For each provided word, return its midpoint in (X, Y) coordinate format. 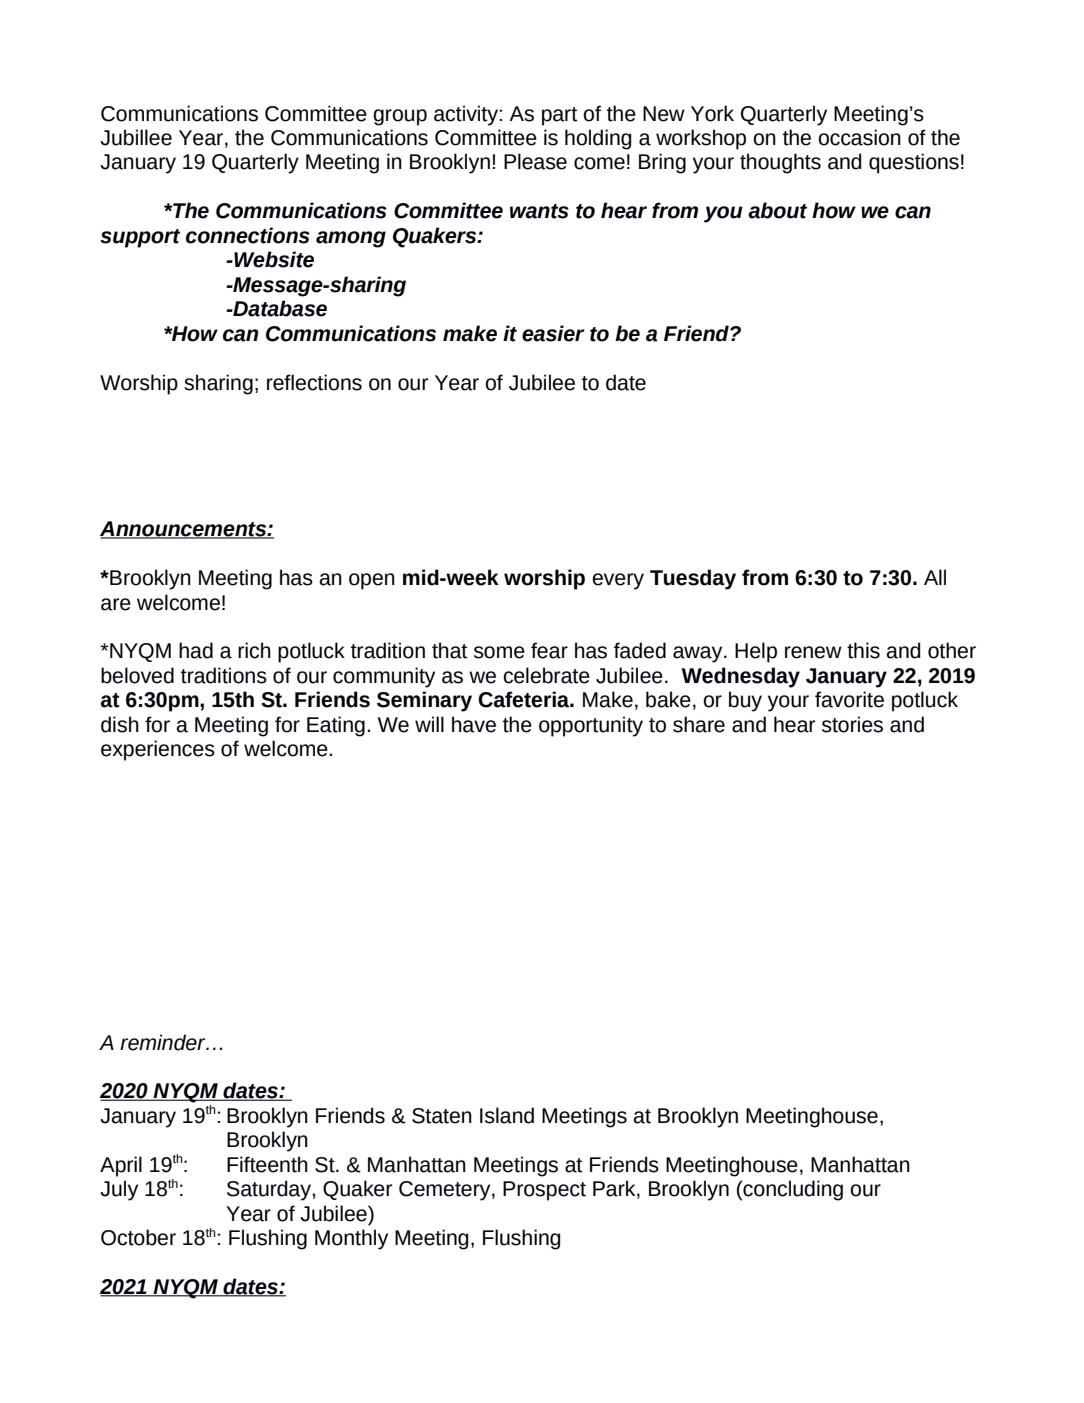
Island (507, 1115)
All (935, 577)
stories (852, 724)
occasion (859, 137)
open (372, 581)
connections (248, 235)
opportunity (591, 726)
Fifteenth (267, 1164)
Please (535, 161)
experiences (158, 750)
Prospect (544, 1191)
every (618, 581)
